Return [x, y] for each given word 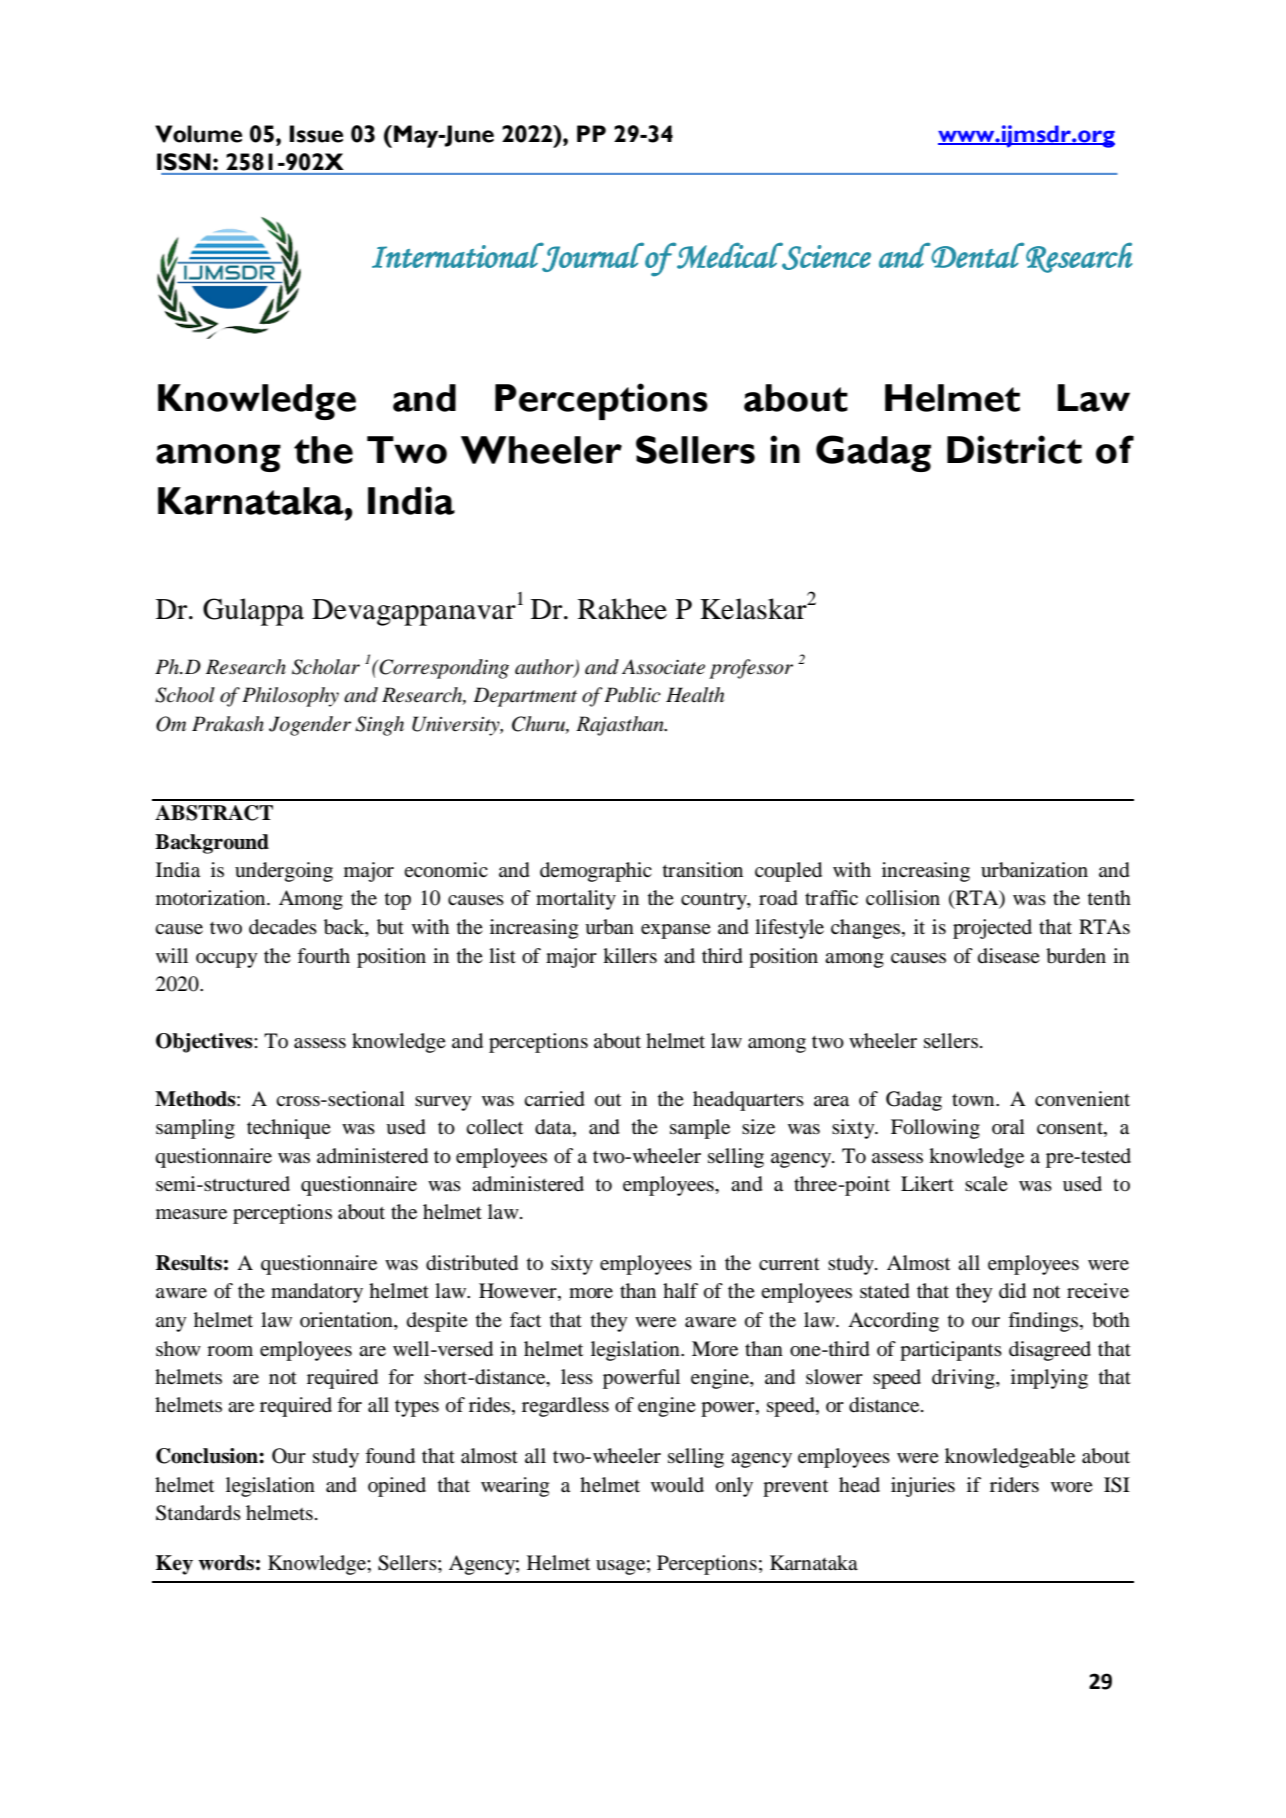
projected [992, 929]
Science [825, 256]
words [226, 1563]
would [677, 1485]
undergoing [284, 872]
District [1014, 449]
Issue [316, 134]
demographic [596, 872]
